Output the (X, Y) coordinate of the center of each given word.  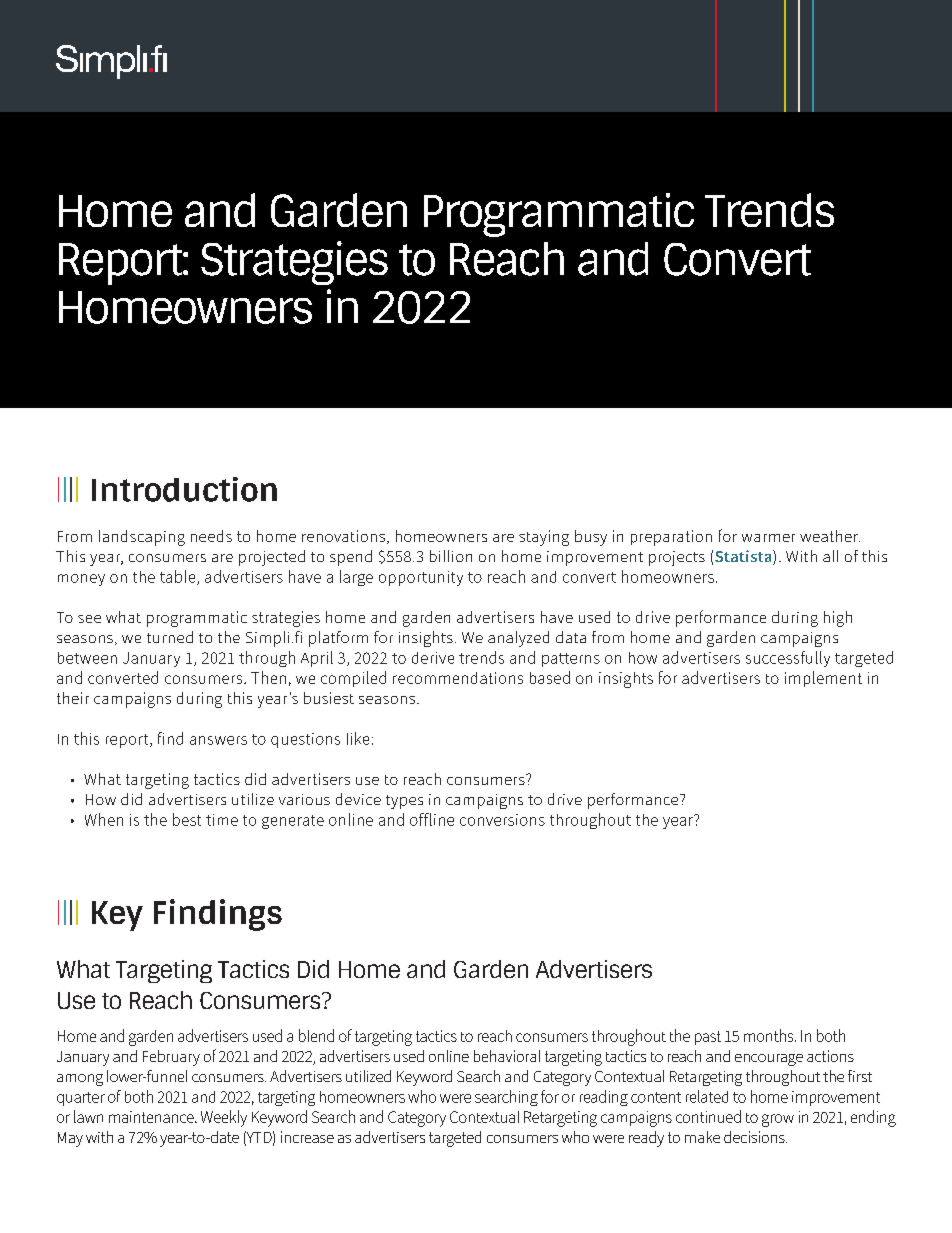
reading (604, 1098)
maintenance (152, 1117)
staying (544, 538)
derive (433, 658)
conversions (502, 820)
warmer (768, 538)
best (187, 819)
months (770, 1035)
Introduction (184, 489)
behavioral (507, 1056)
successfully (788, 659)
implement (823, 679)
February (171, 1058)
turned (170, 637)
